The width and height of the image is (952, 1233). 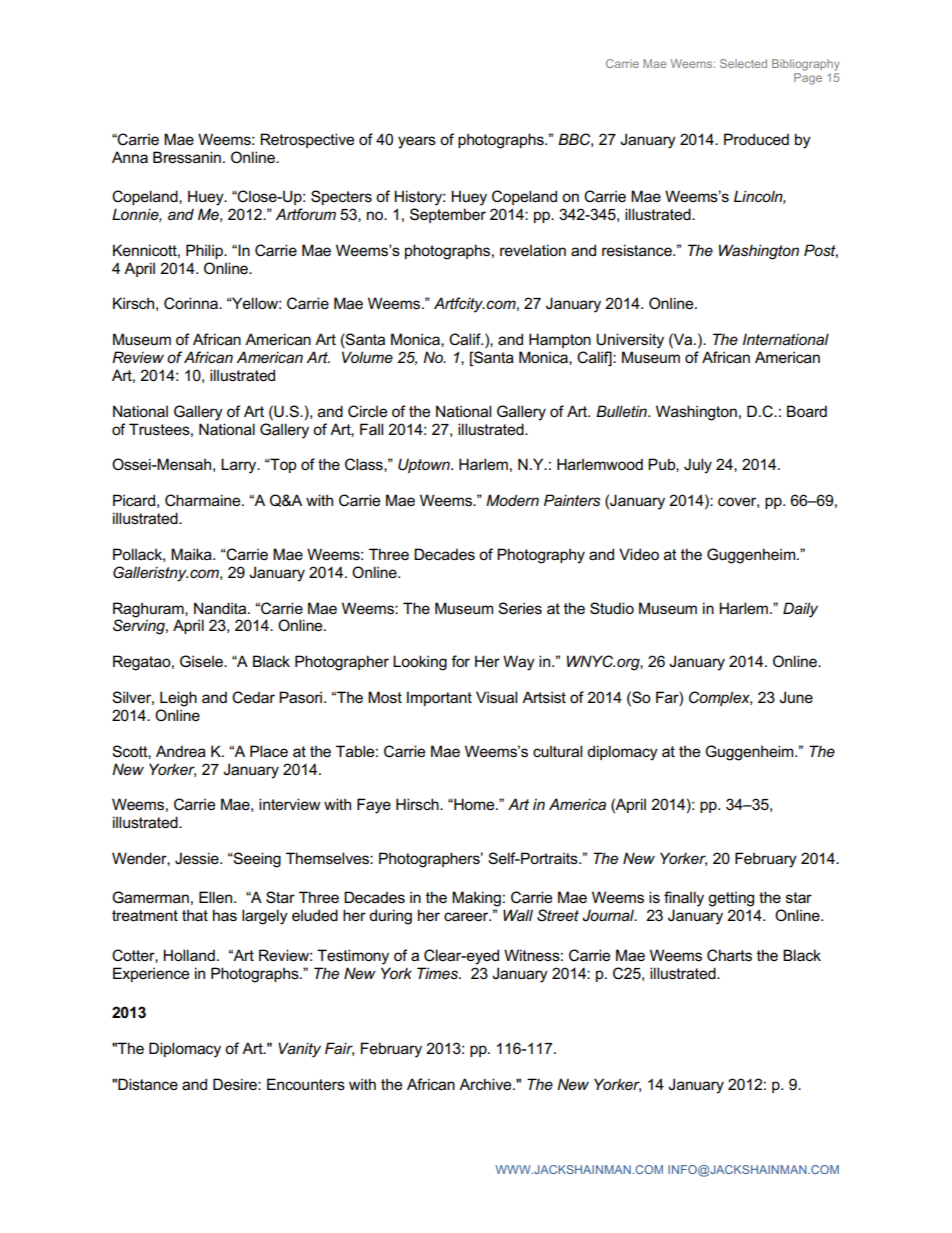 What do you see at coordinates (236, 1084) in the image?
I see `Desire` at bounding box center [236, 1084].
